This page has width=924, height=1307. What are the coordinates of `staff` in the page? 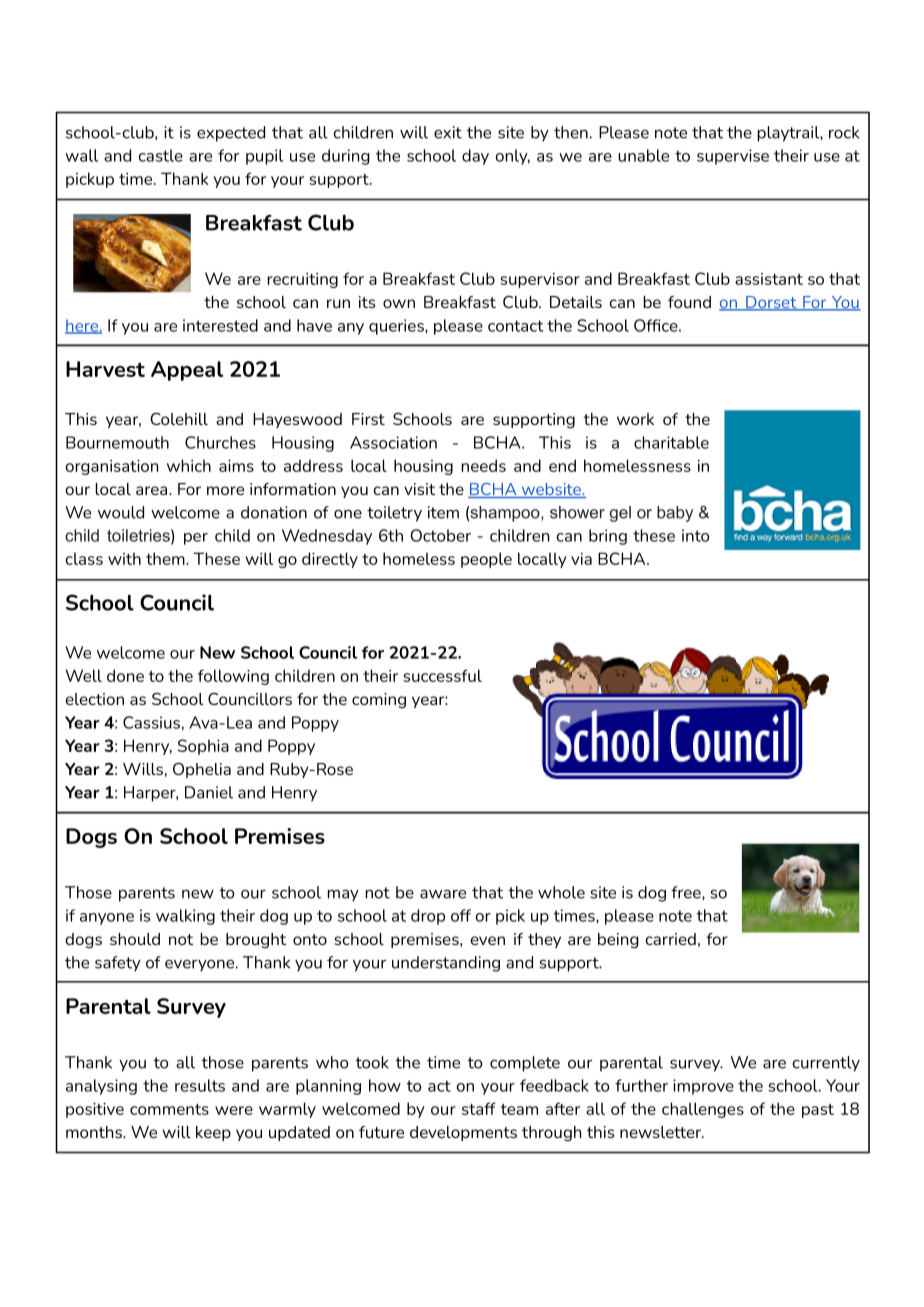 It's located at (479, 1108).
